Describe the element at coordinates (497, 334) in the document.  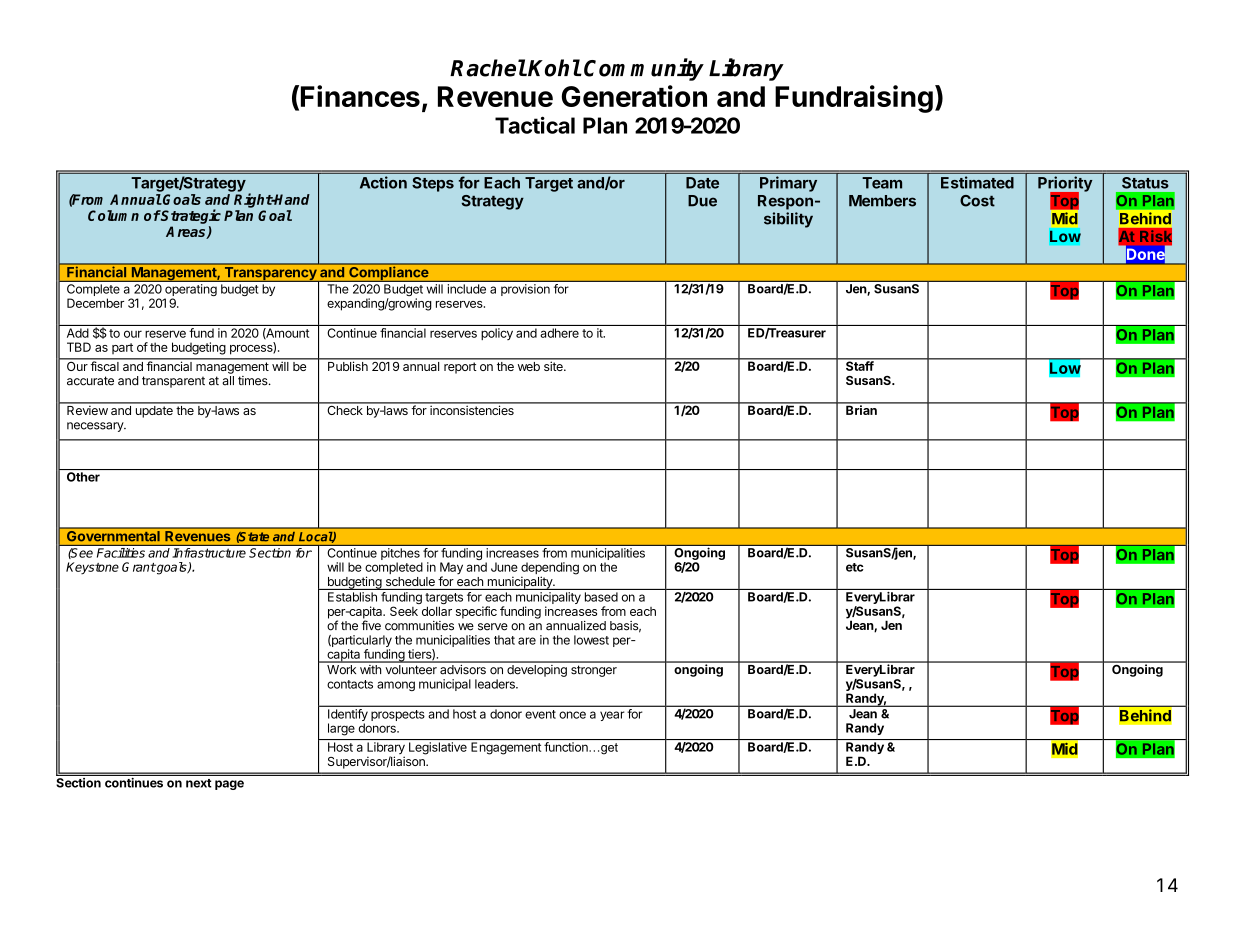
I see `policy` at that location.
